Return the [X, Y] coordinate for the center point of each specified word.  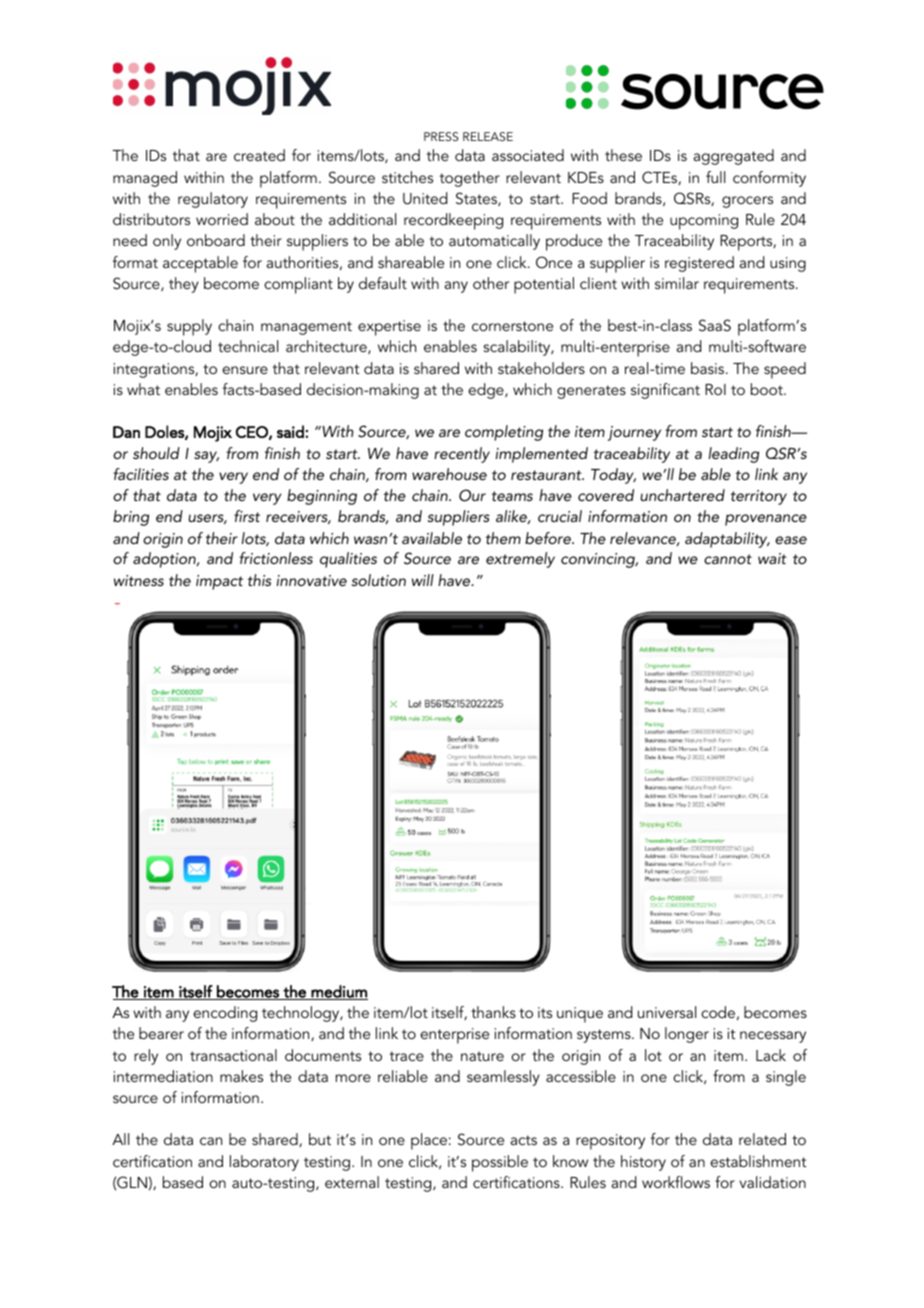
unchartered [682, 495]
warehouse [449, 474]
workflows [676, 1182]
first [247, 516]
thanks [493, 1012]
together [470, 179]
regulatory [213, 200]
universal [667, 1012]
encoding [225, 1014]
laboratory [264, 1163]
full [715, 177]
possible [500, 1163]
